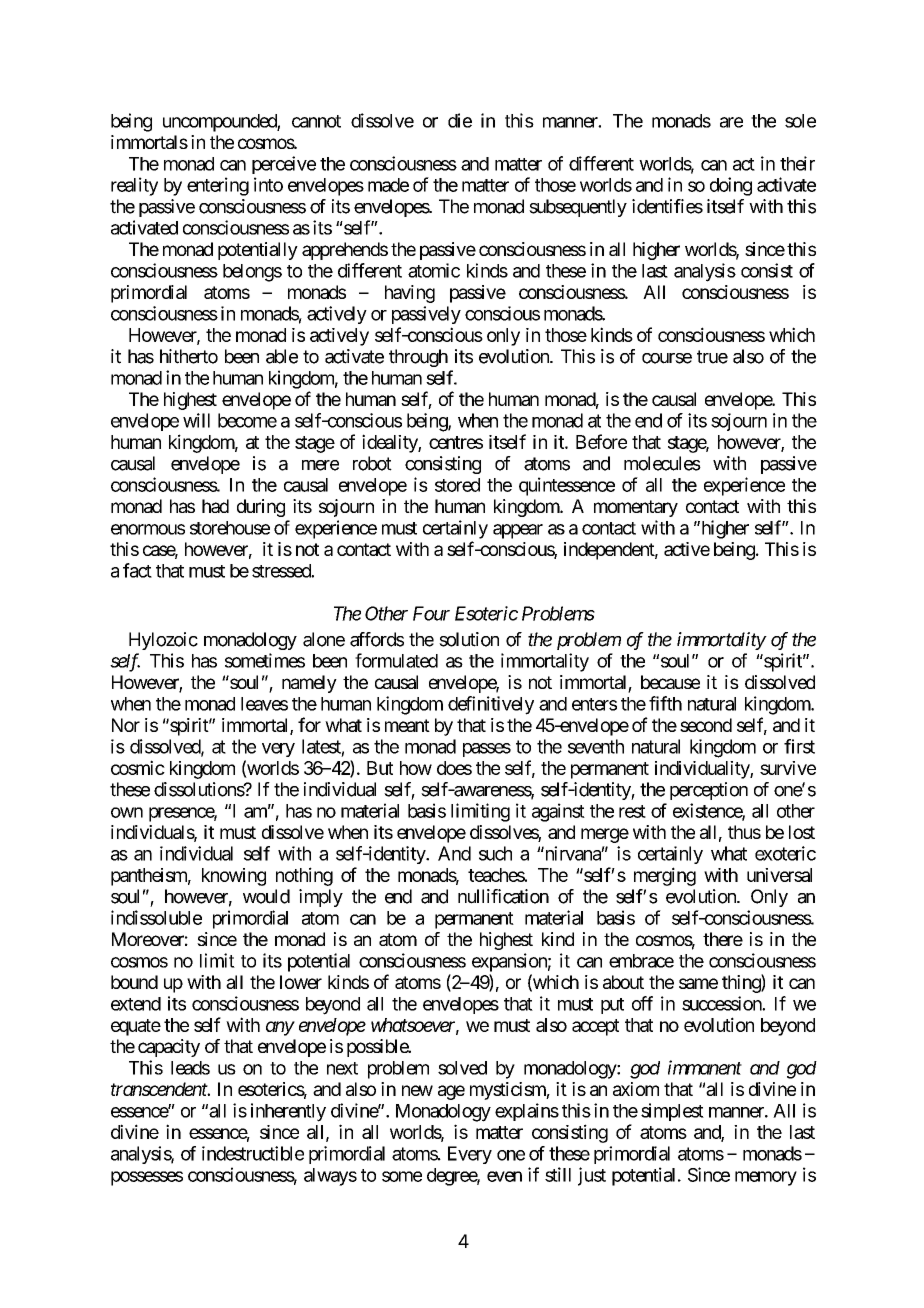 Image resolution: width=924 pixels, height=1308 pixels. Describe the element at coordinates (731, 186) in the screenshot. I see `doing` at that location.
